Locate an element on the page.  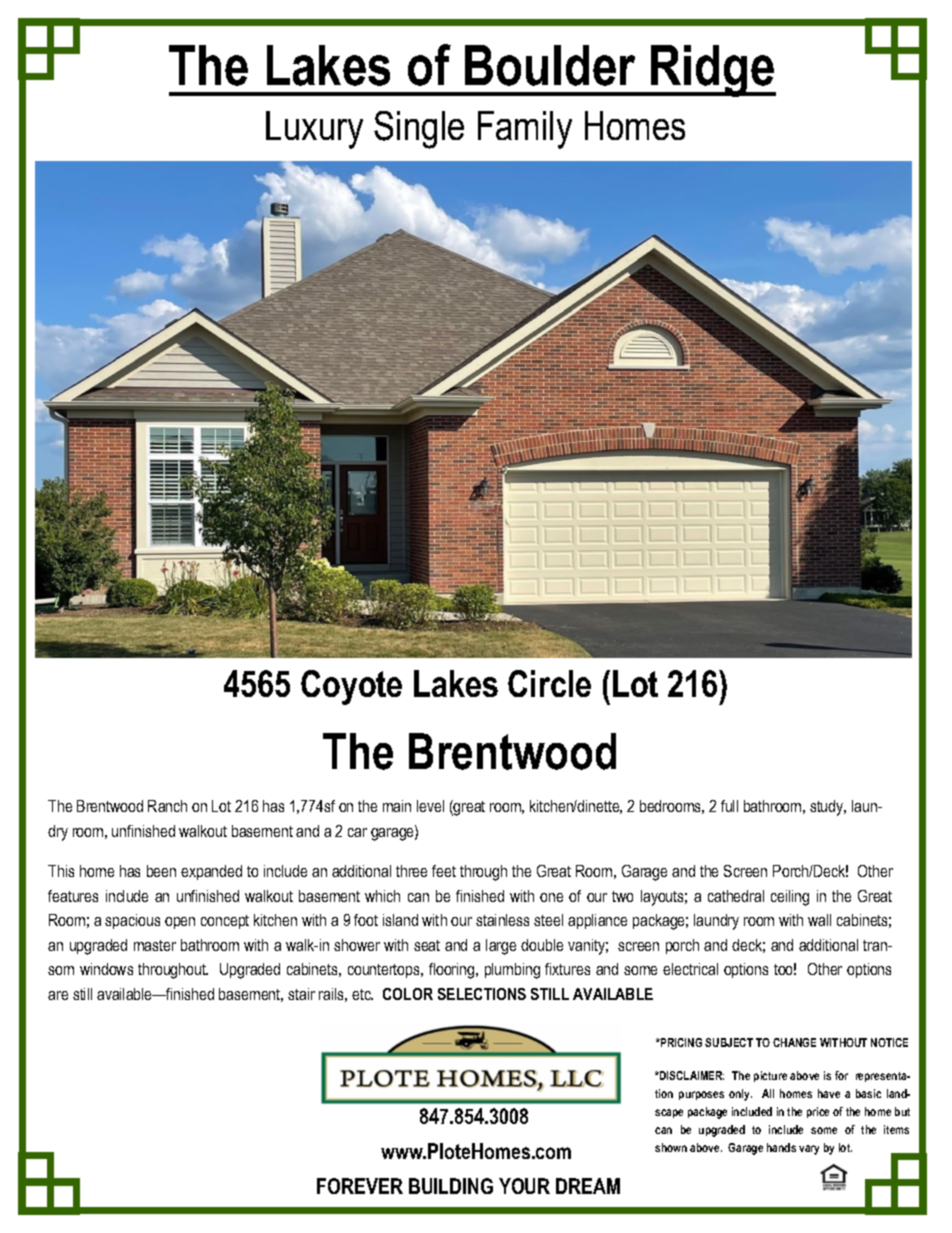
FOREVER is located at coordinates (360, 1186).
